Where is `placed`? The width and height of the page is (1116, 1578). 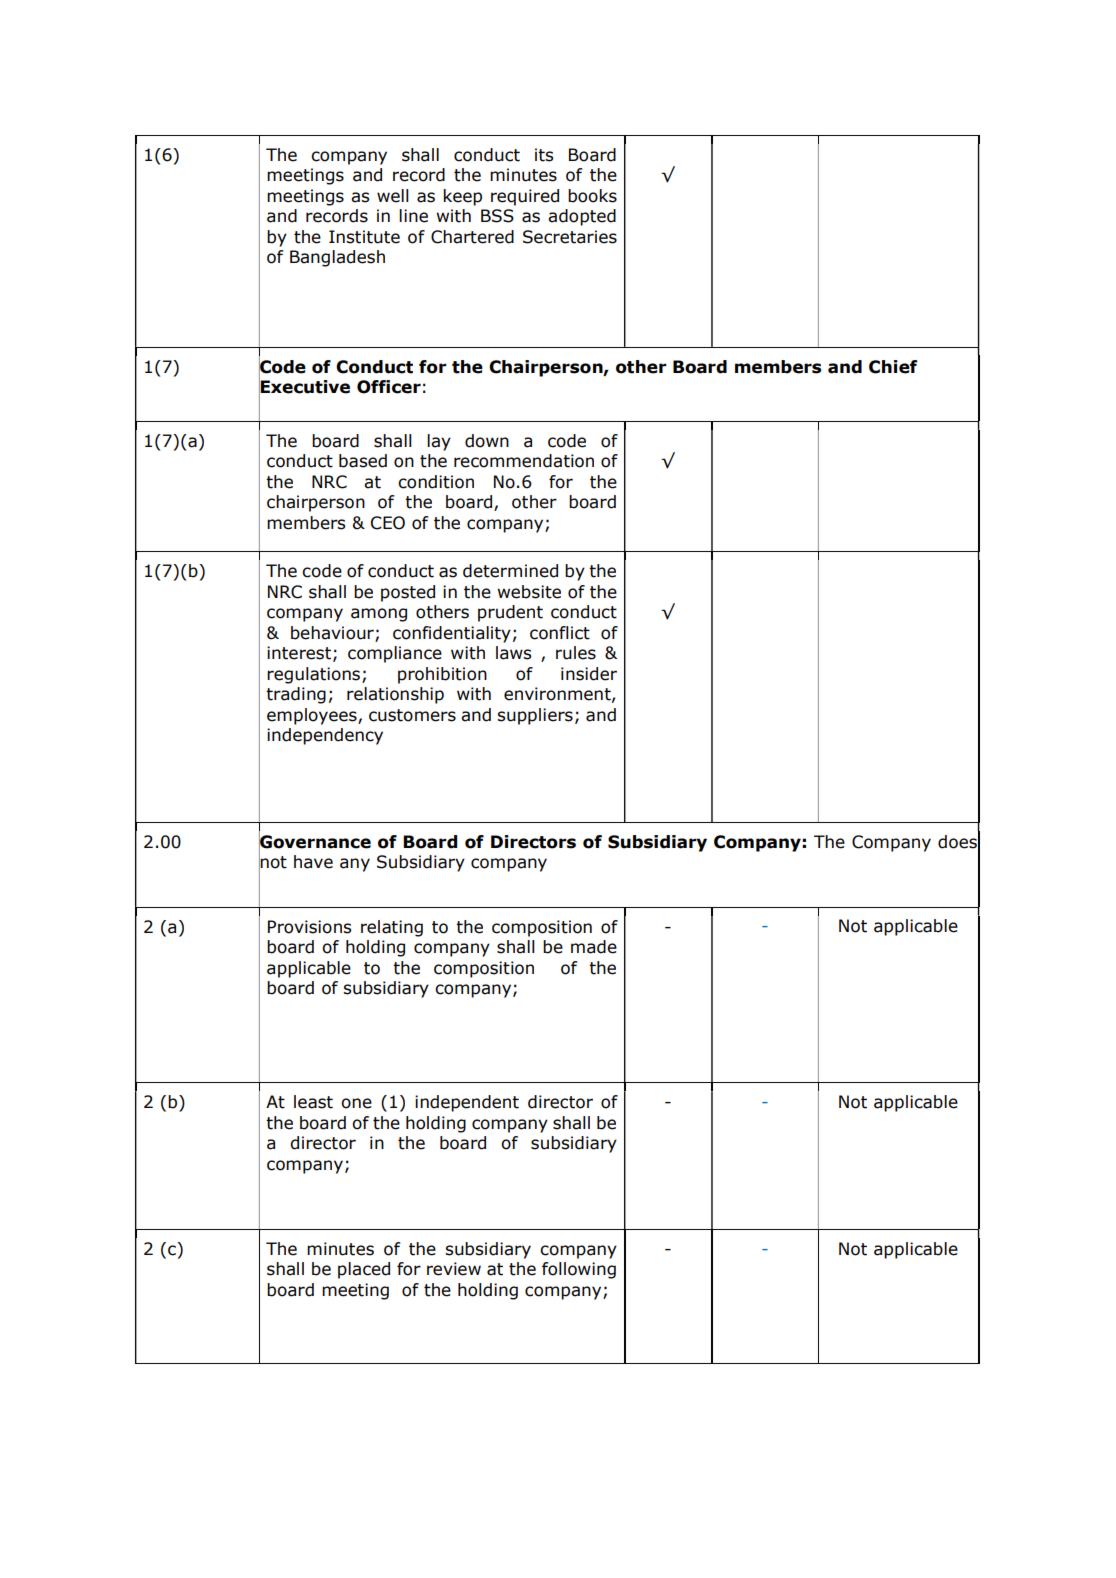 placed is located at coordinates (364, 1270).
